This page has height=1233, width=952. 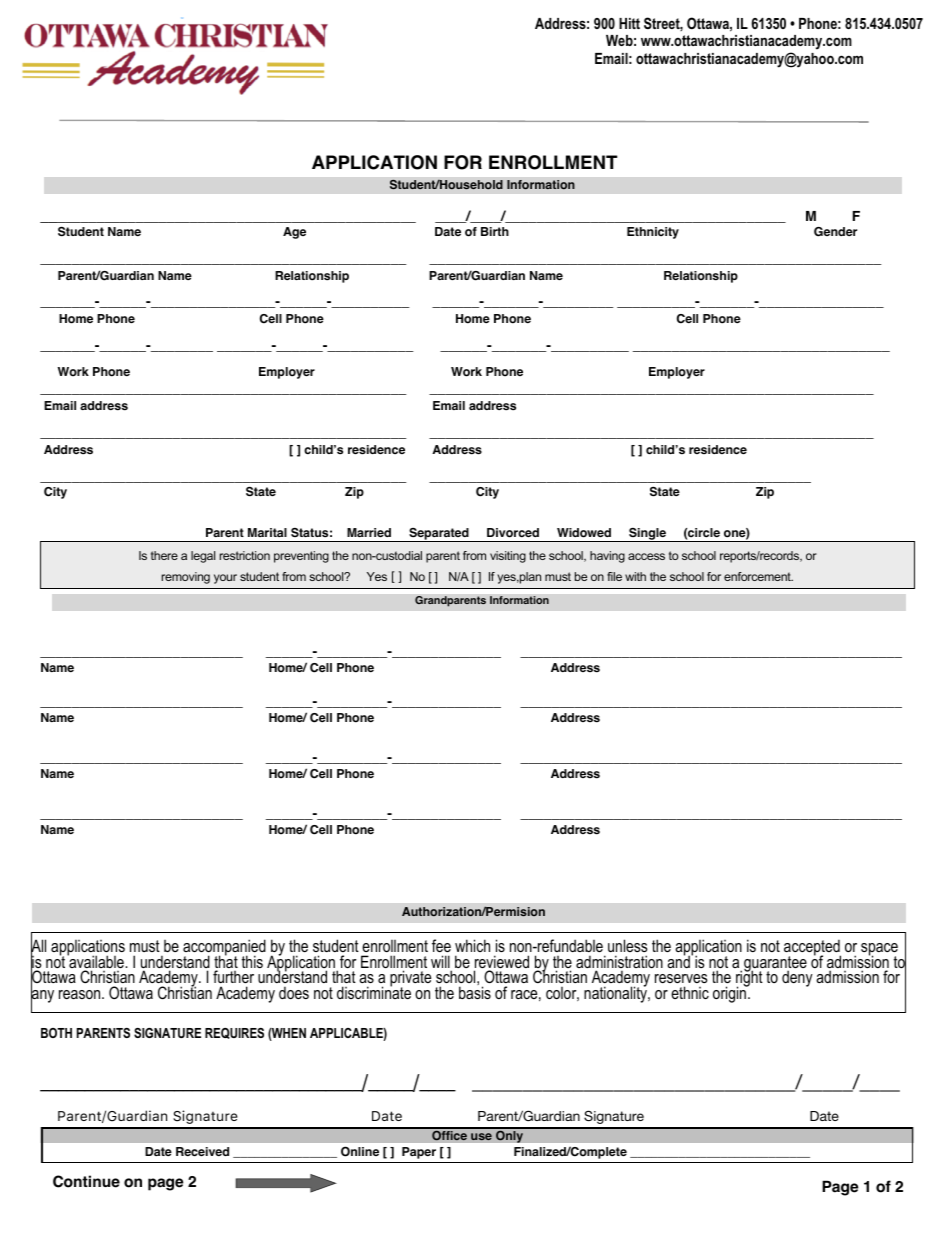 What do you see at coordinates (419, 1153) in the page?
I see `Paper` at bounding box center [419, 1153].
